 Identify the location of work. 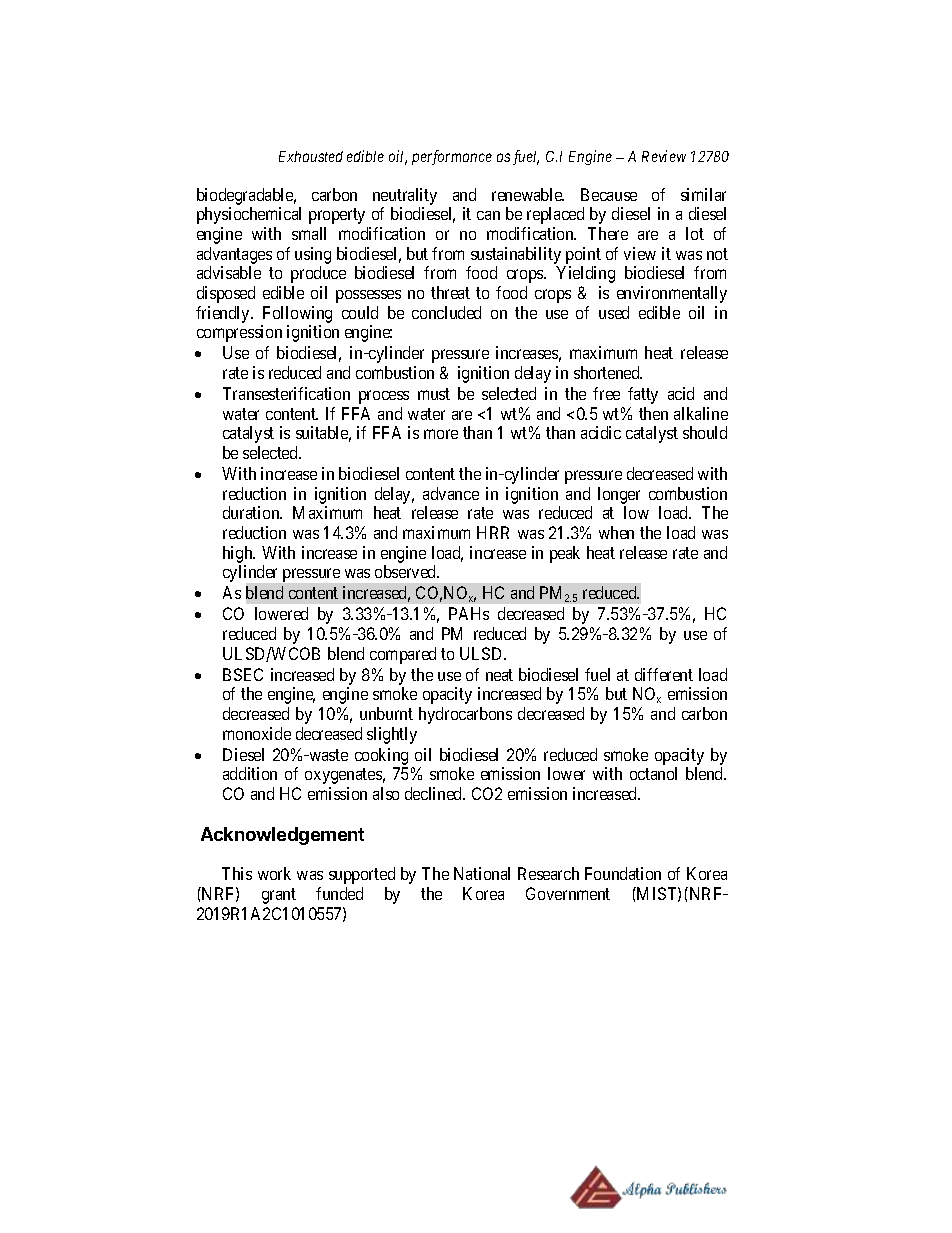
(274, 873).
